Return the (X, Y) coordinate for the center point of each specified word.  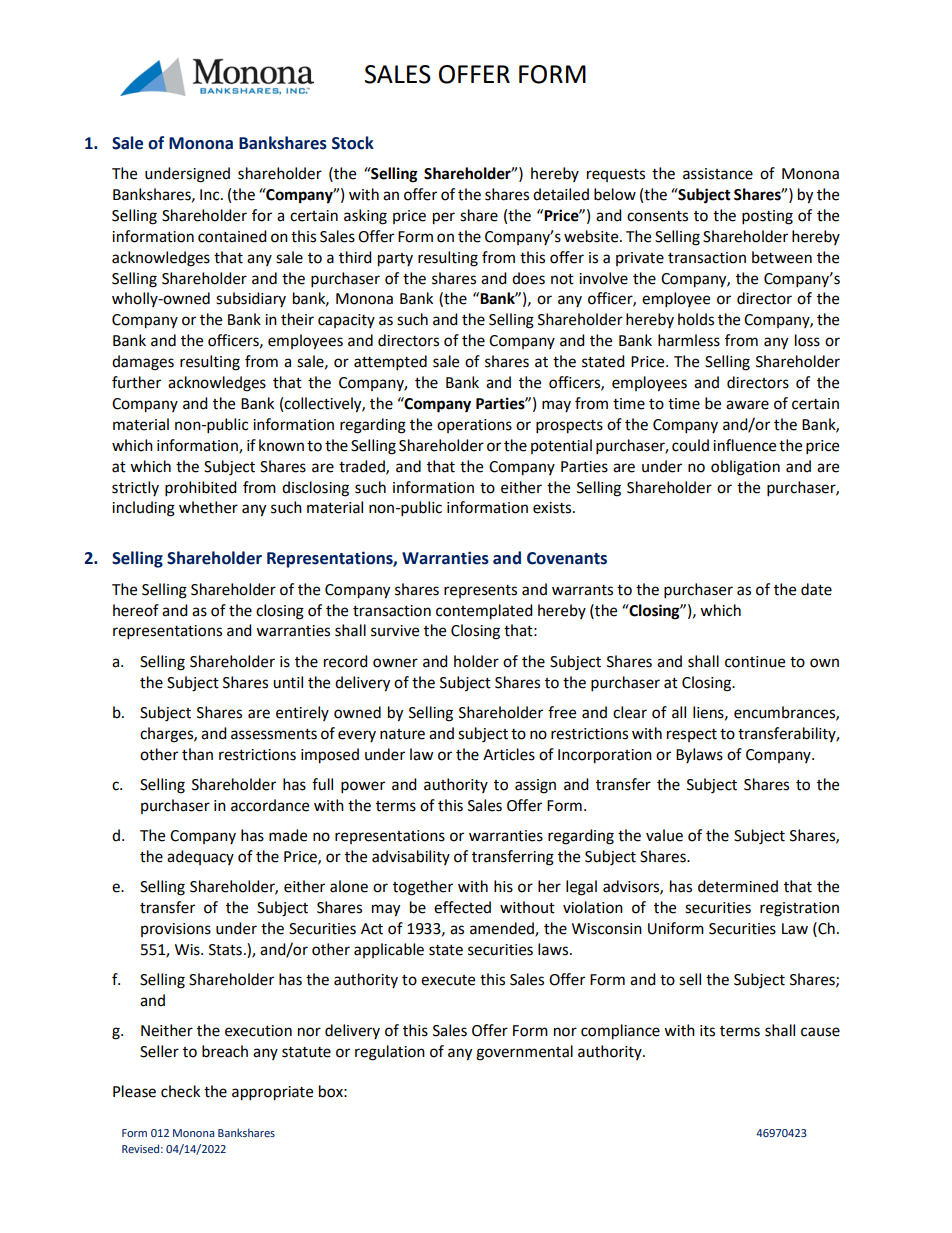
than (197, 754)
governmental (524, 1053)
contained (232, 236)
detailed (561, 194)
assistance (718, 174)
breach (225, 1051)
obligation (745, 468)
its (707, 1031)
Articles (509, 754)
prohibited (201, 489)
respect (692, 735)
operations (474, 426)
